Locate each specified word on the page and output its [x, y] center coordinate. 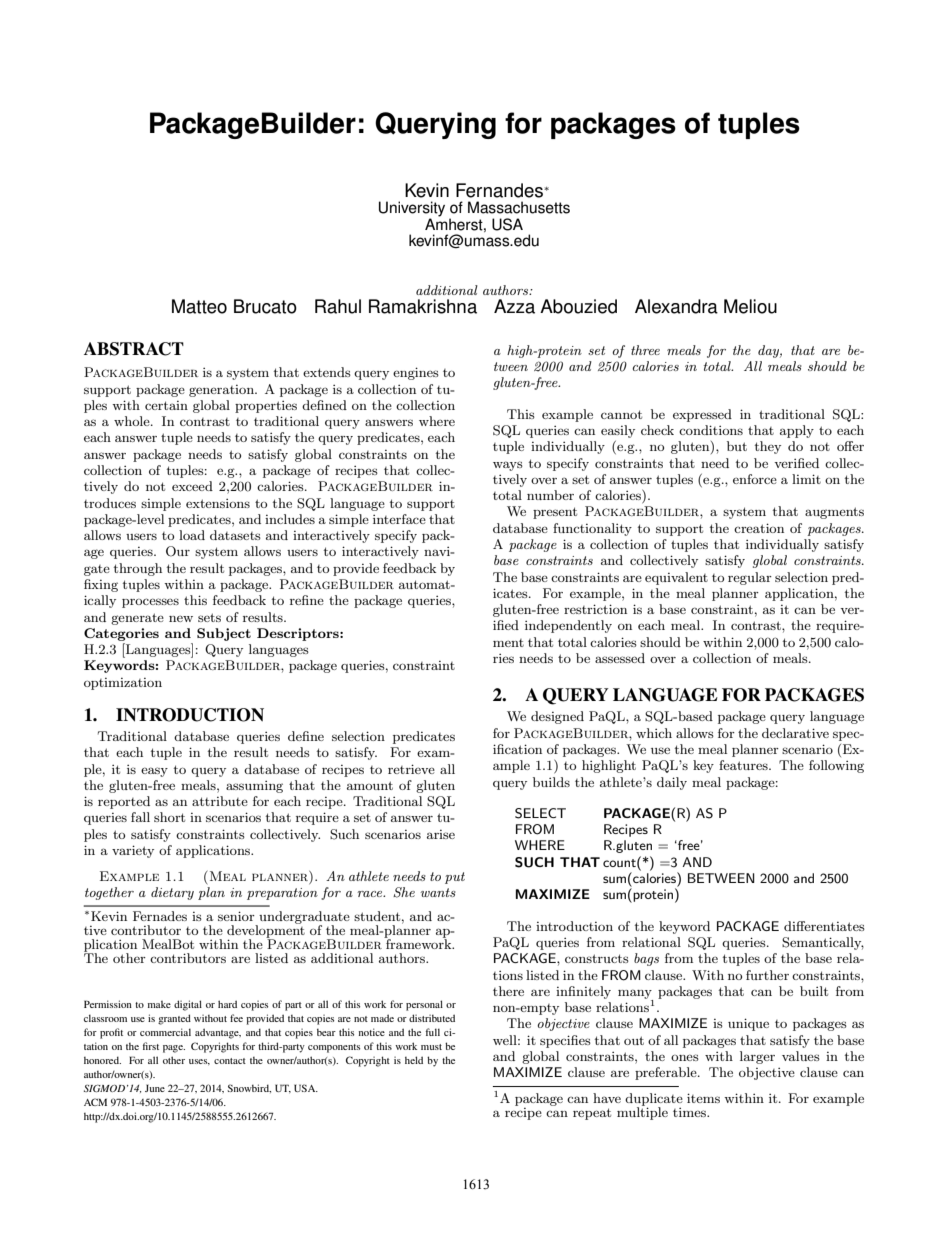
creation [759, 528]
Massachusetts [519, 207]
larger [757, 1057]
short [169, 817]
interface [399, 519]
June [155, 1088]
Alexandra [676, 306]
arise [441, 834]
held [414, 1060]
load [192, 535]
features [744, 765]
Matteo [199, 306]
